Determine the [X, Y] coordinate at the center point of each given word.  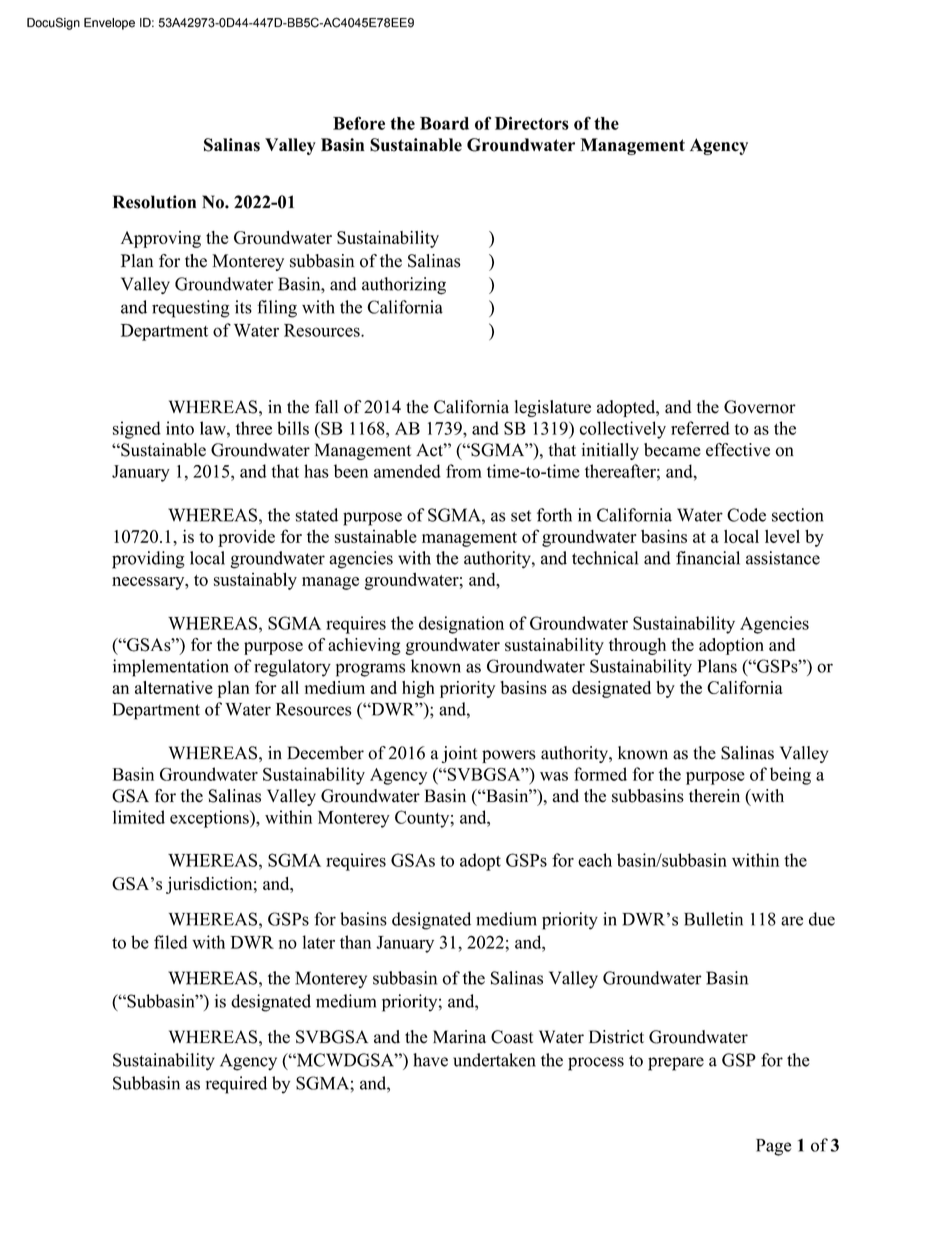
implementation [171, 668]
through [637, 646]
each [595, 860]
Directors [532, 123]
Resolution [154, 202]
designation [461, 625]
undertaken [494, 1060]
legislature [553, 408]
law [214, 428]
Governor [760, 407]
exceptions [210, 819]
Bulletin [713, 919]
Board [444, 123]
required [236, 1085]
